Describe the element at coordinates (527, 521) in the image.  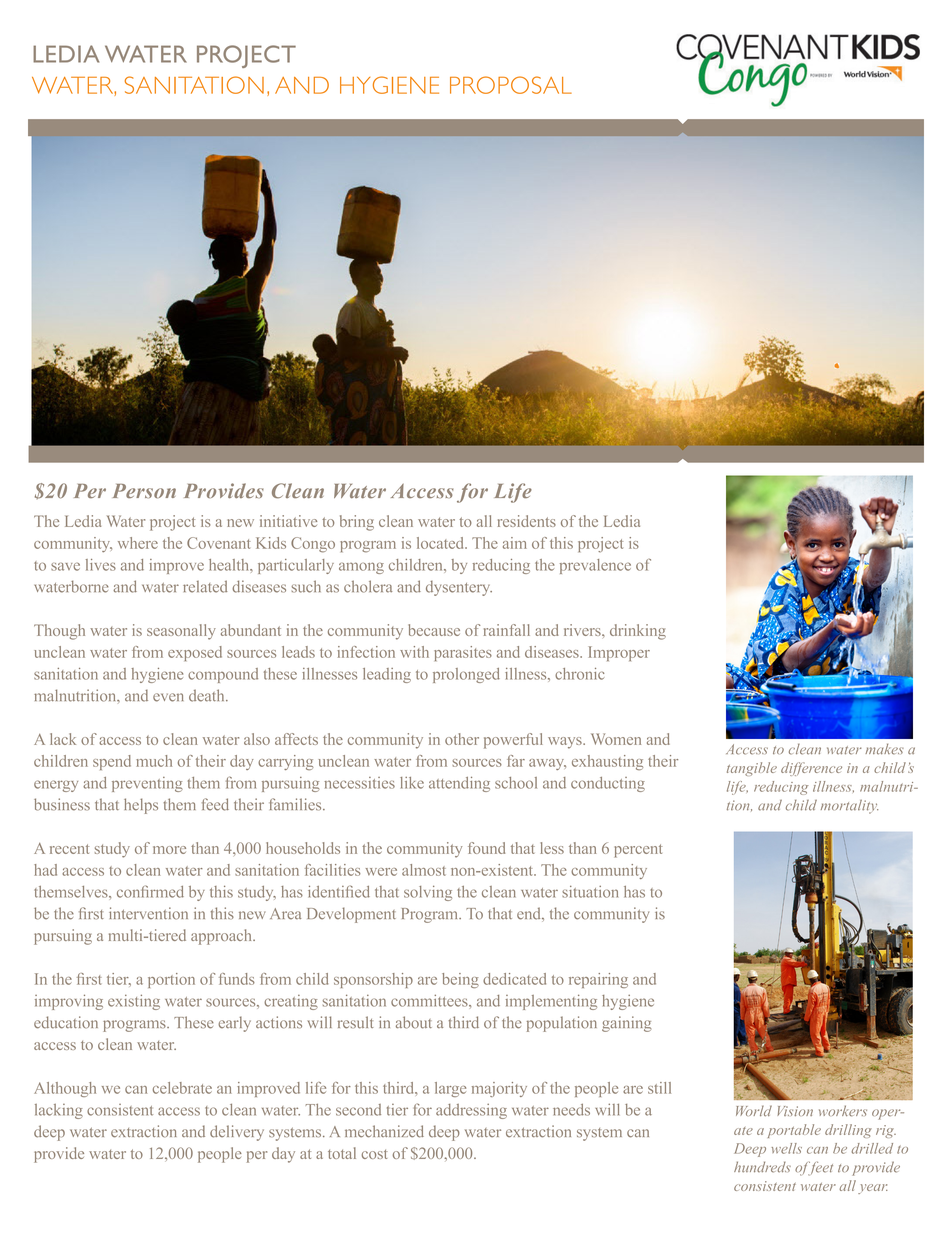
I see `residents` at that location.
